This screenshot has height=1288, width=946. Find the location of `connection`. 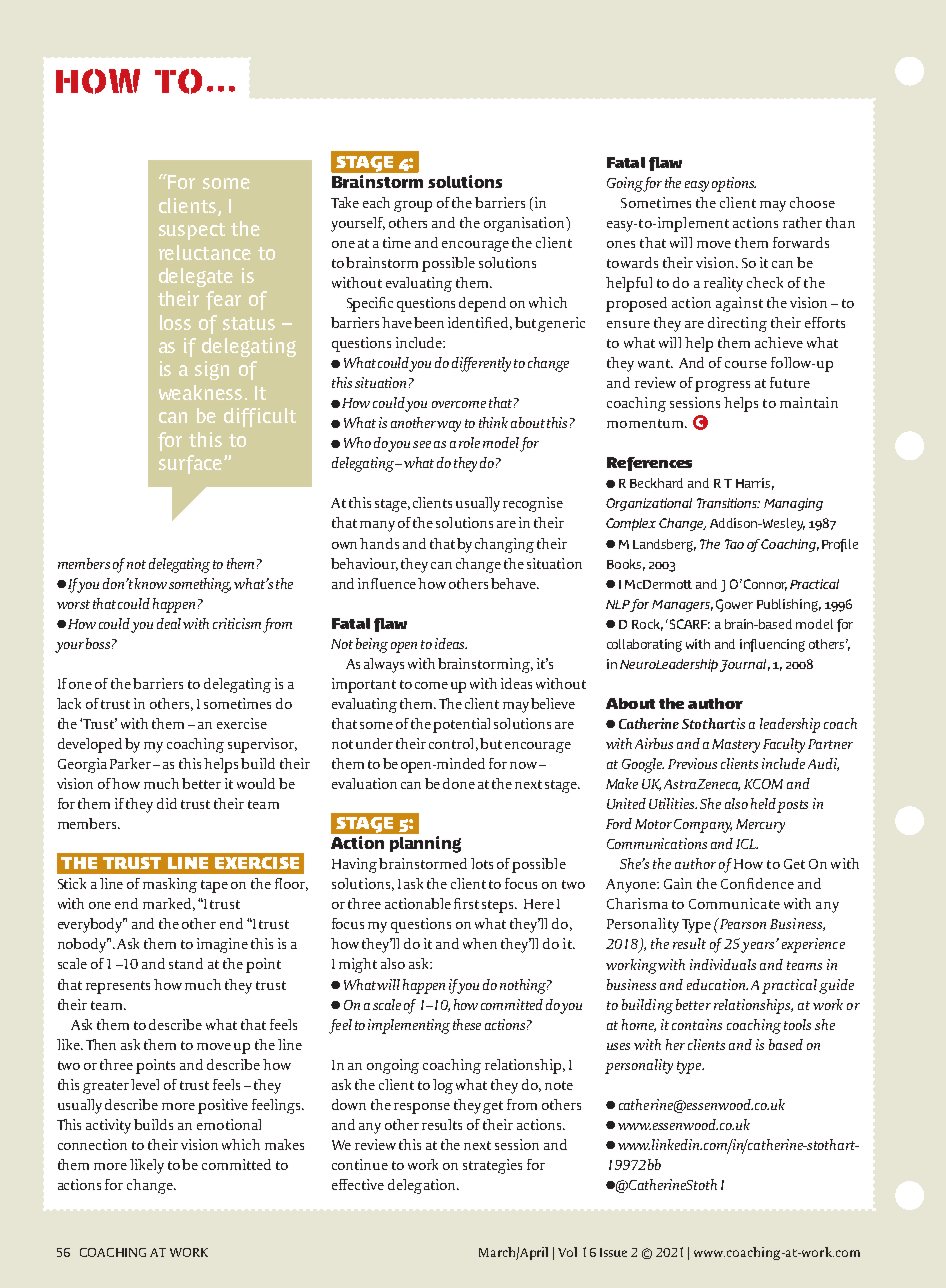

connection is located at coordinates (92, 1144).
